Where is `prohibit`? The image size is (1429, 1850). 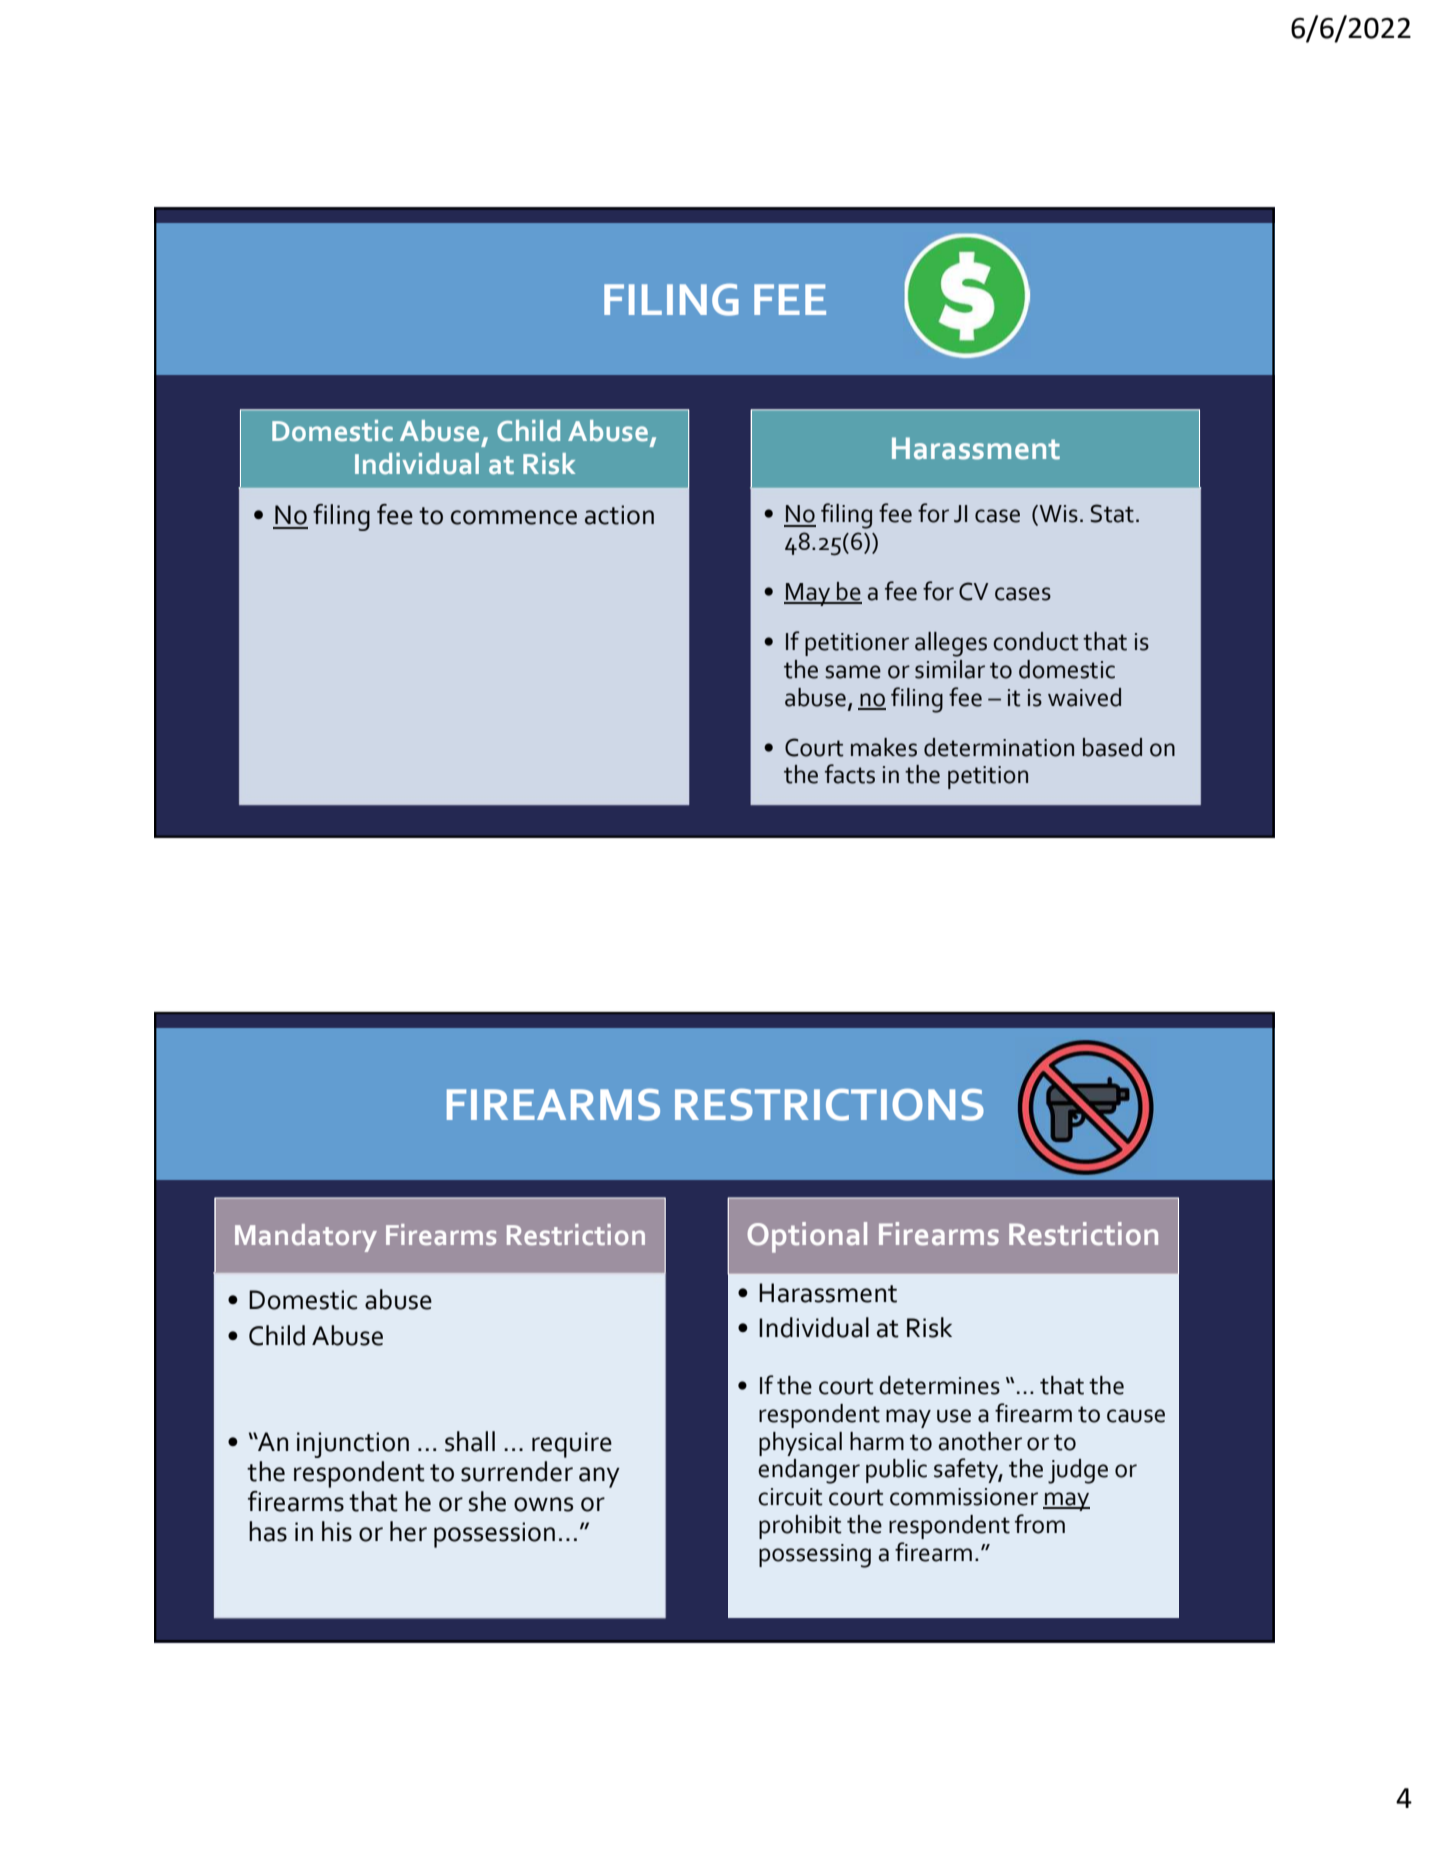 prohibit is located at coordinates (800, 1527).
